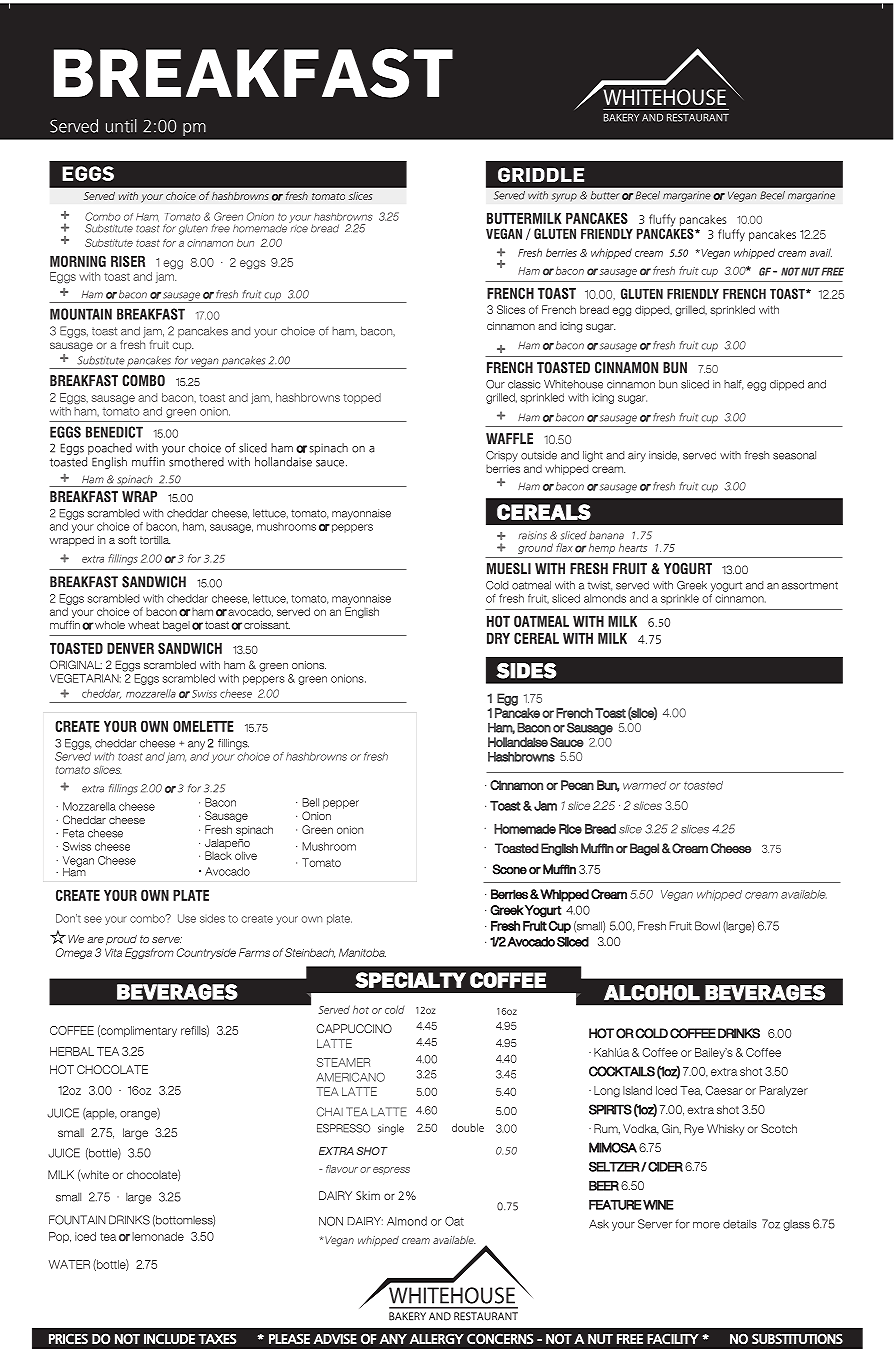  I want to click on BENEDICT, so click(114, 432).
